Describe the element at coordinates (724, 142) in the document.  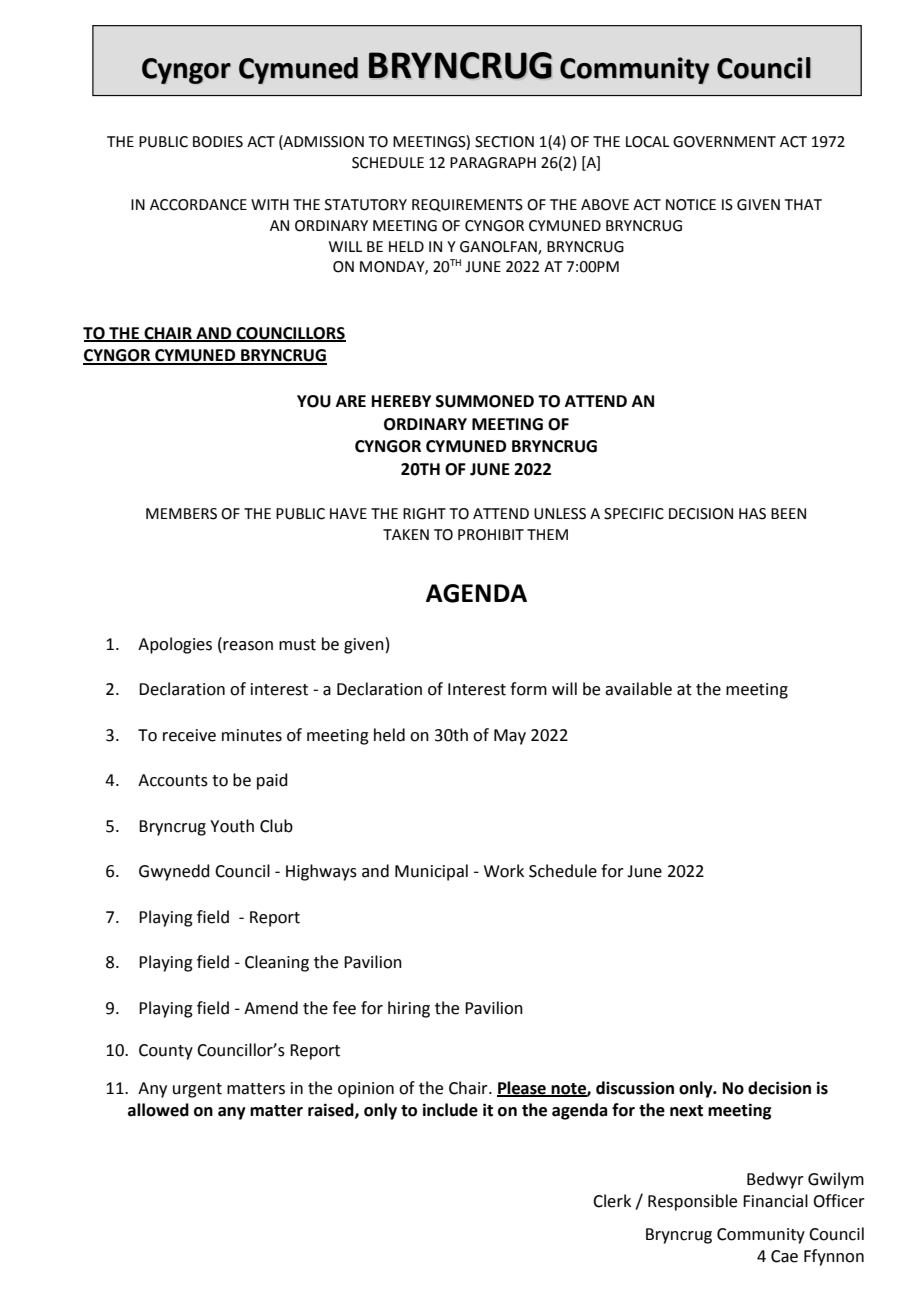
I see `GOVERNMENT` at that location.
